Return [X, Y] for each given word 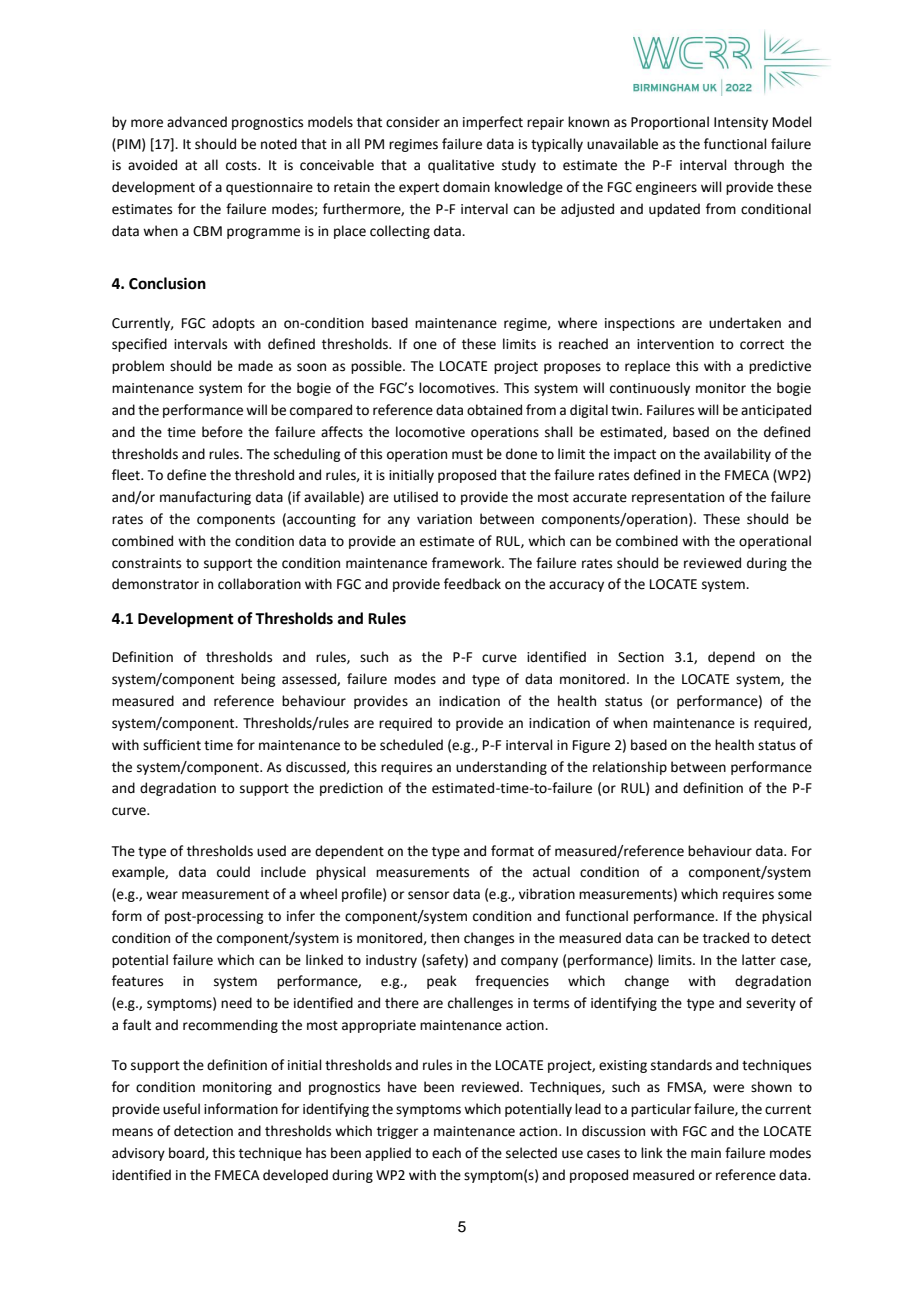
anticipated [776, 411]
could [233, 872]
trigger [397, 1132]
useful [181, 1109]
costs [242, 166]
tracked [726, 938]
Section [641, 657]
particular [661, 1110]
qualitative [461, 166]
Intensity [741, 123]
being [258, 680]
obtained [494, 410]
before [222, 432]
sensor [428, 895]
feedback [472, 584]
